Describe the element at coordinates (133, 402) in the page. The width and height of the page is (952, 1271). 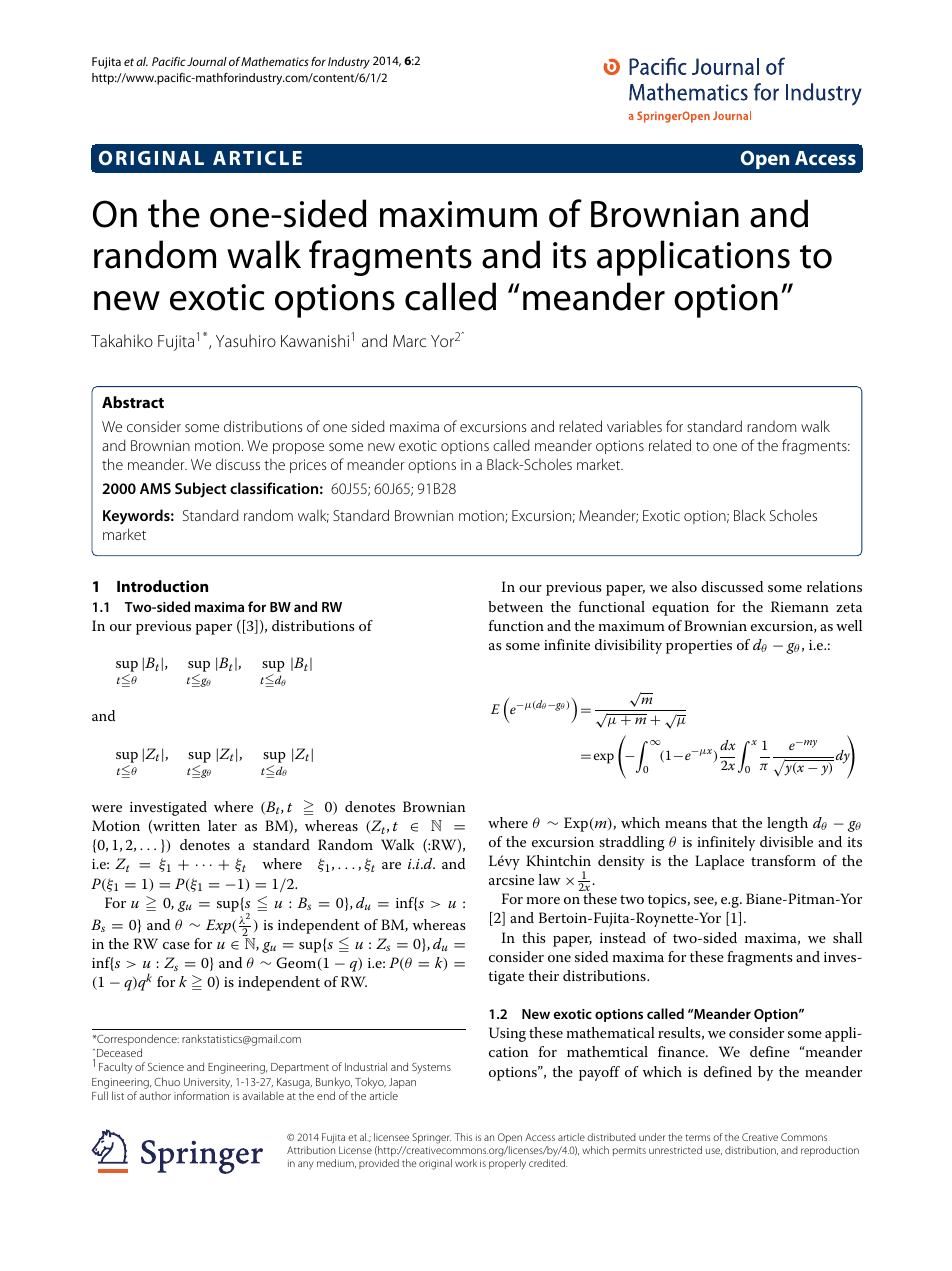
I see `Abstract` at that location.
